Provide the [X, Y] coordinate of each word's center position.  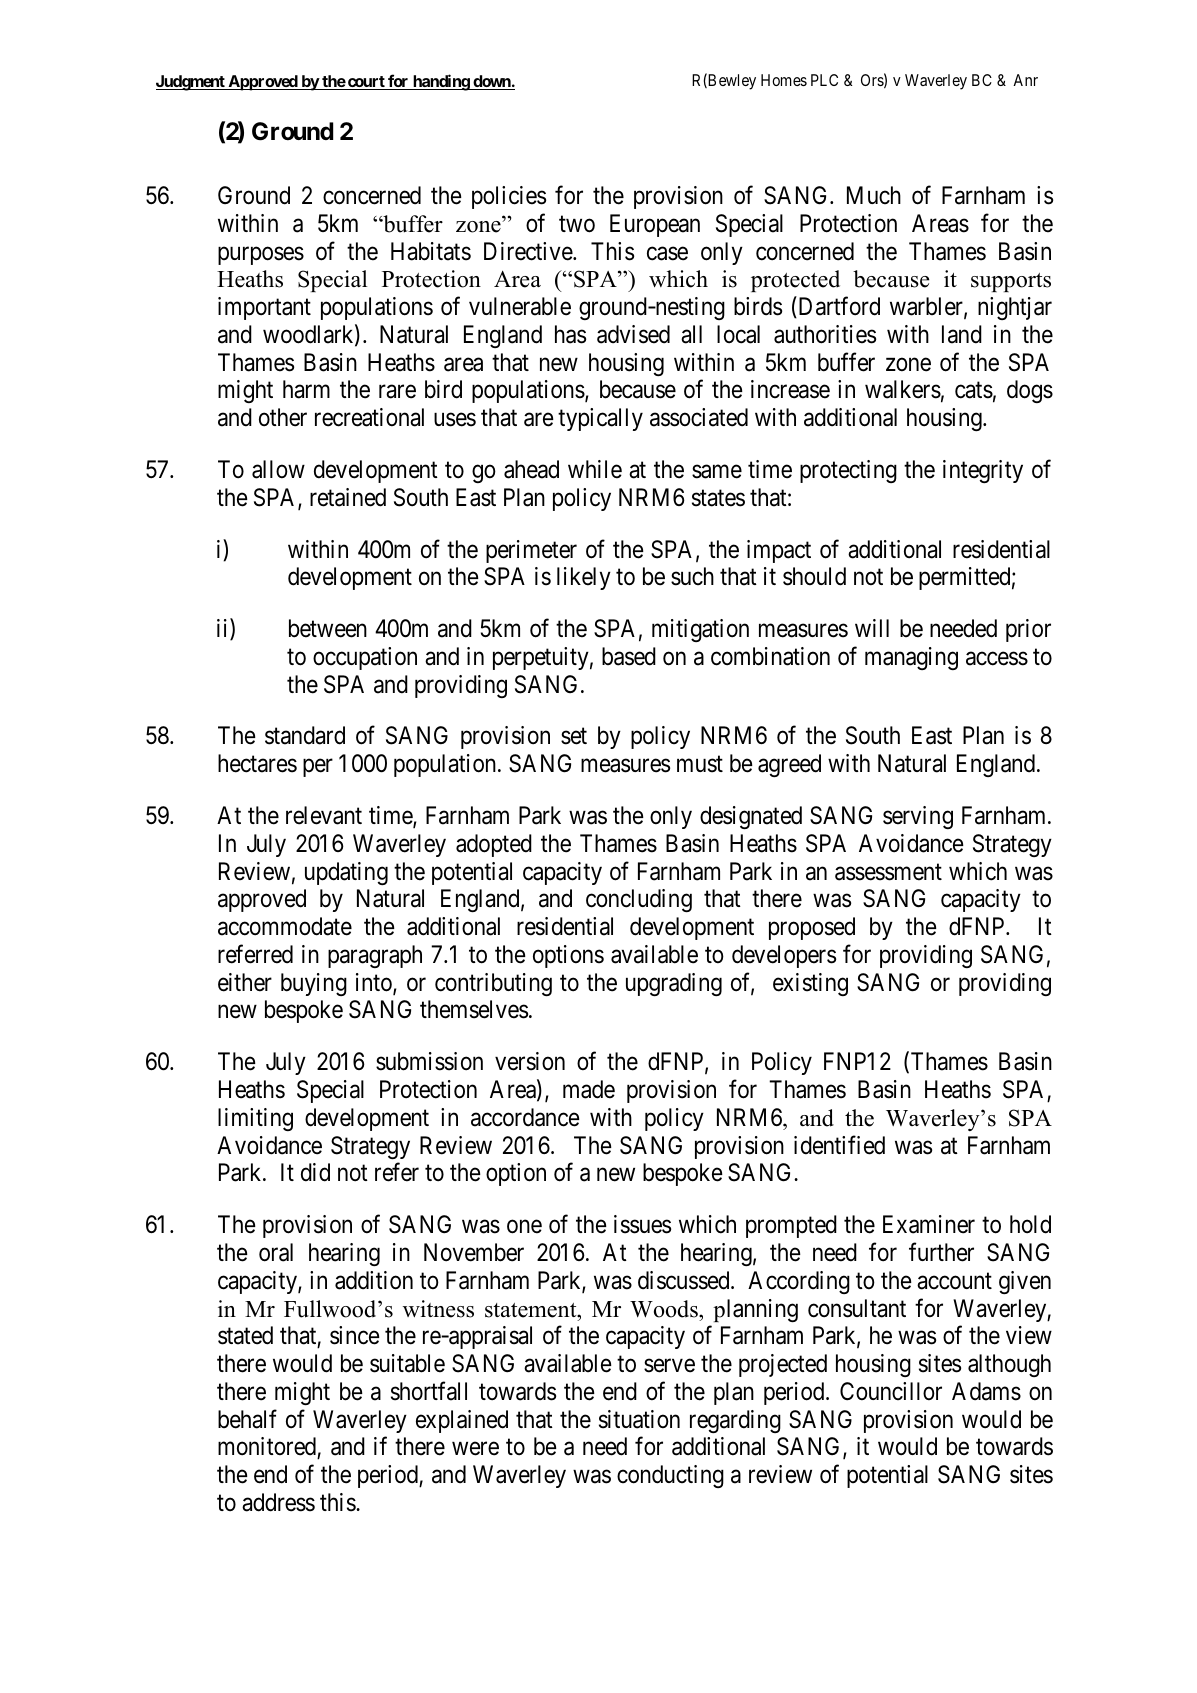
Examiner [929, 1224]
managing [911, 658]
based [629, 656]
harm [306, 389]
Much [874, 195]
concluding [639, 900]
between [328, 628]
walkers [903, 389]
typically [600, 419]
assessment [888, 872]
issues [642, 1224]
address [278, 1502]
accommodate [285, 926]
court [366, 83]
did [315, 1172]
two [577, 224]
